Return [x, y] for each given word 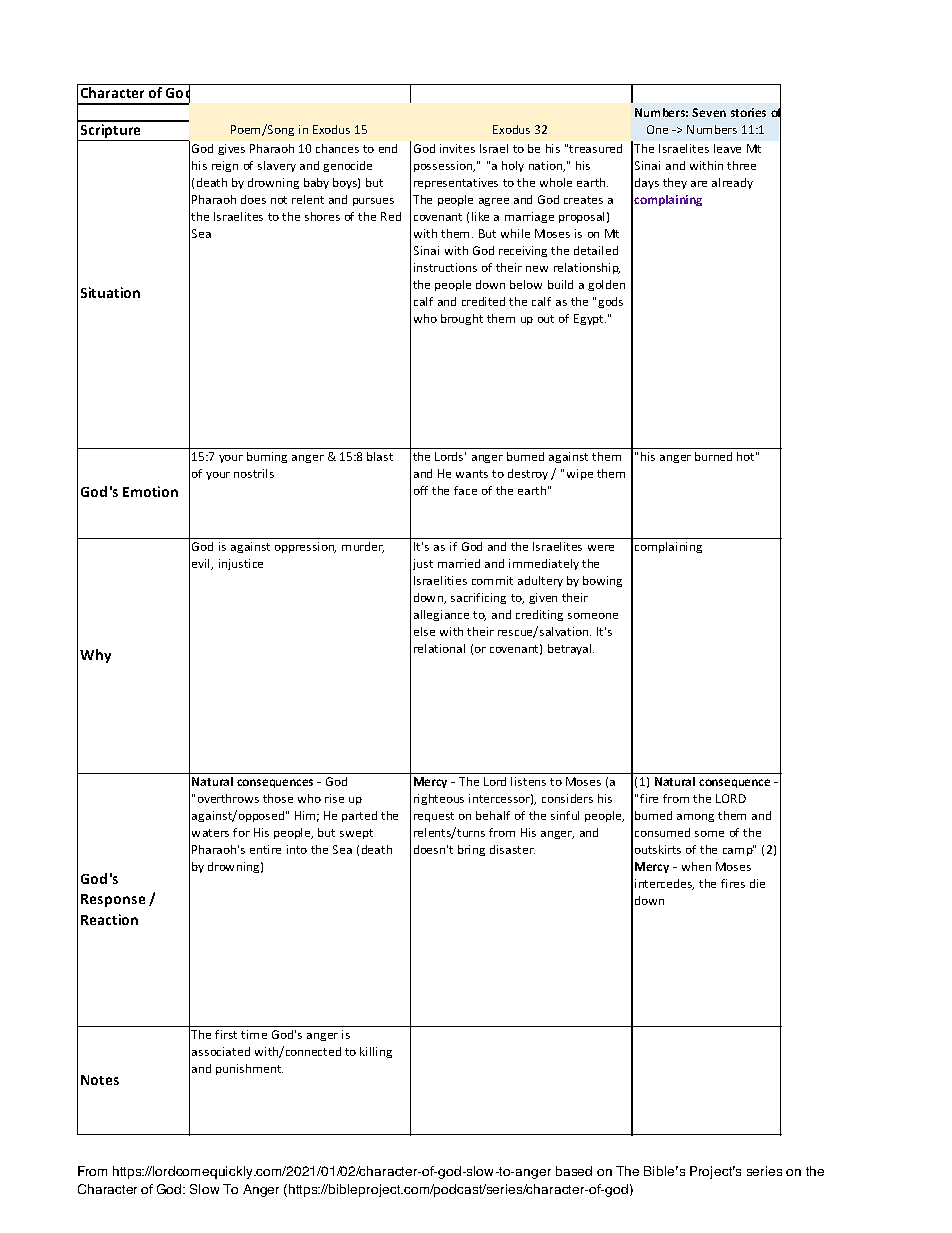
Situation [110, 292]
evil [202, 564]
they [675, 183]
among [695, 818]
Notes [100, 1080]
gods [610, 302]
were [601, 548]
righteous [439, 799]
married [459, 563]
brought [462, 319]
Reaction [109, 919]
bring [471, 850]
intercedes [664, 884]
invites [457, 148]
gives [231, 149]
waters [210, 833]
